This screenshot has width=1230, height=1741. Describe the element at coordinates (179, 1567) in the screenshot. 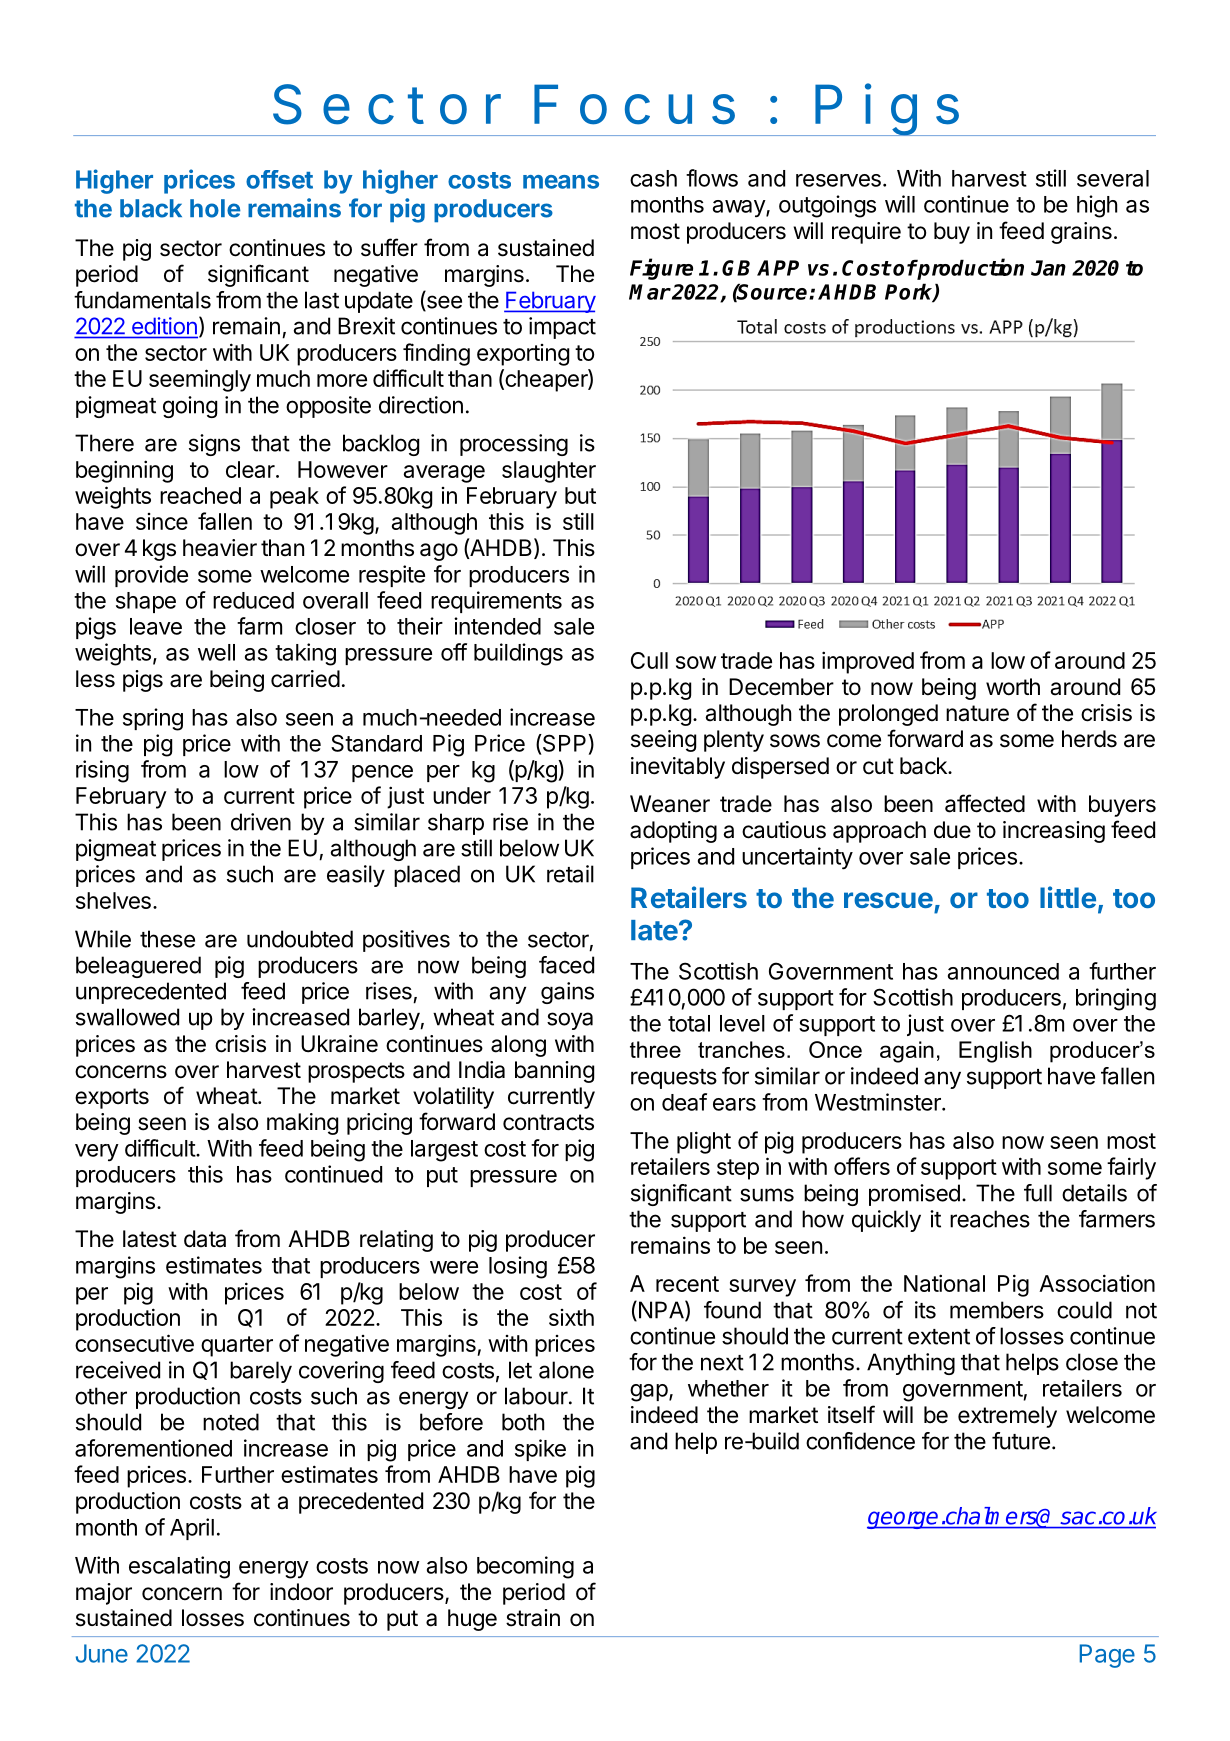

I see `escalating` at that location.
